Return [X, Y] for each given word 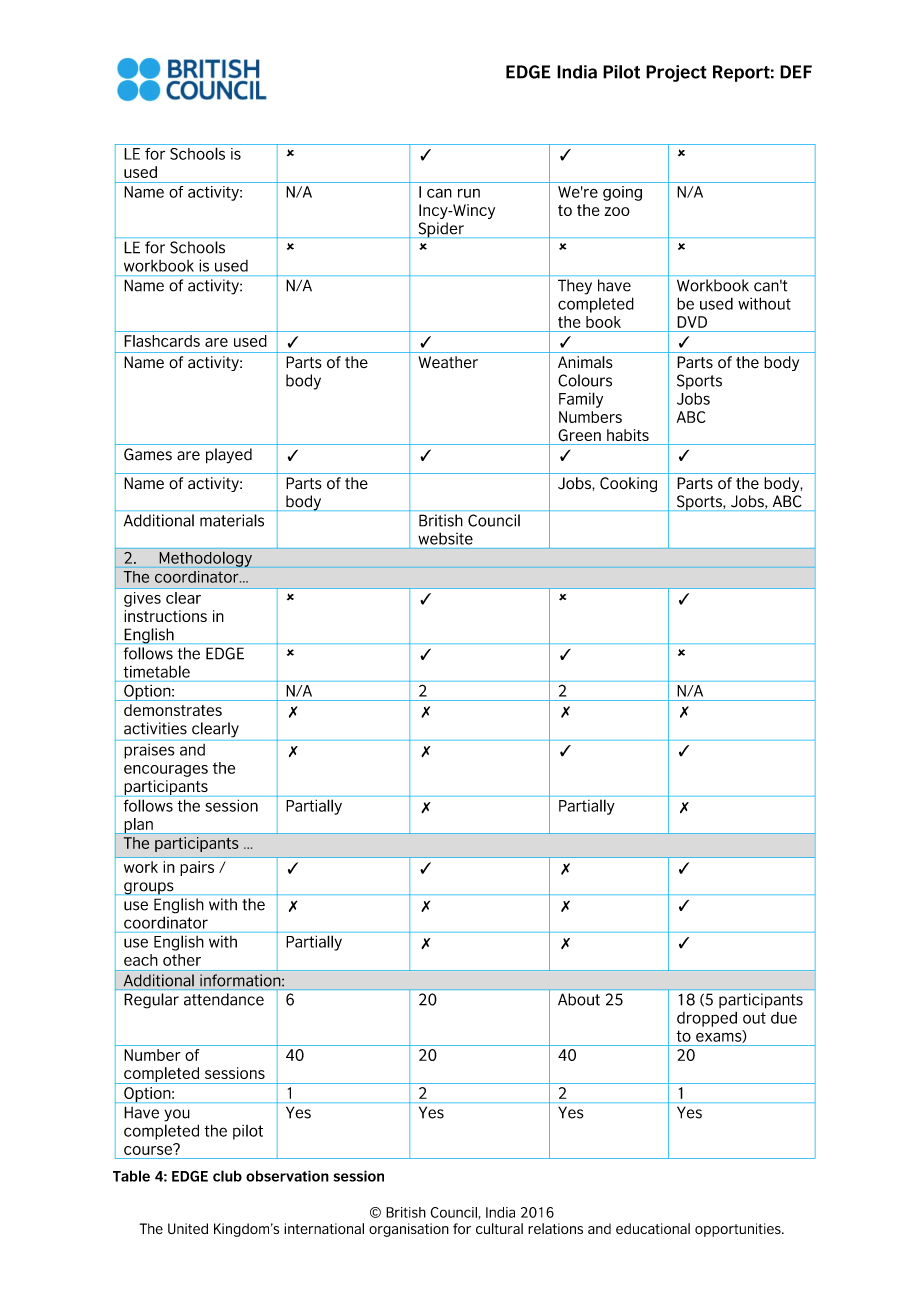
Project [676, 73]
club [227, 1176]
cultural [499, 1228]
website [445, 538]
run [469, 193]
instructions [165, 616]
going [622, 193]
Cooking [628, 484]
